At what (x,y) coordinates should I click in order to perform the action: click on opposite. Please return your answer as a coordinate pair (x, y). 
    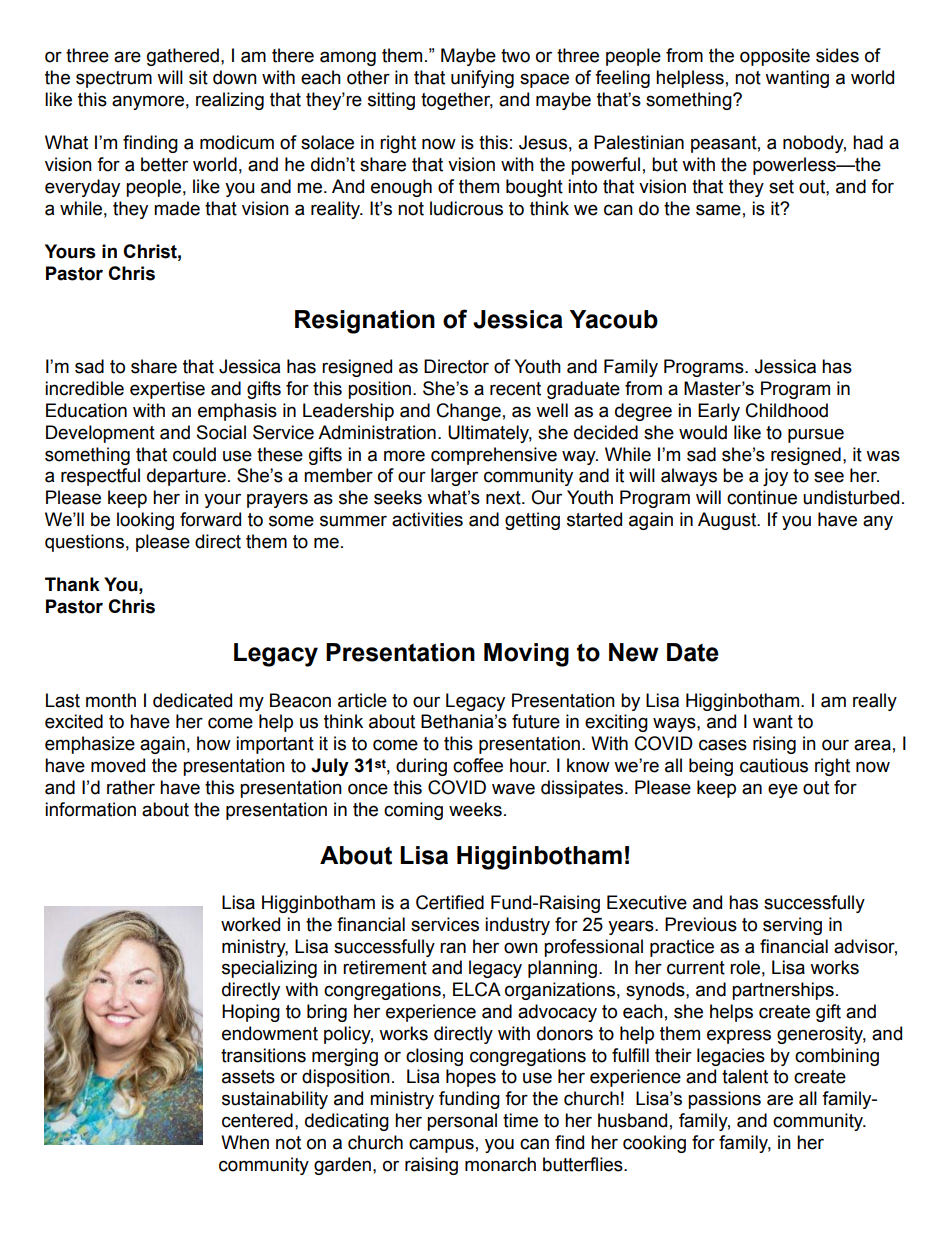
    Looking at the image, I should click on (775, 57).
